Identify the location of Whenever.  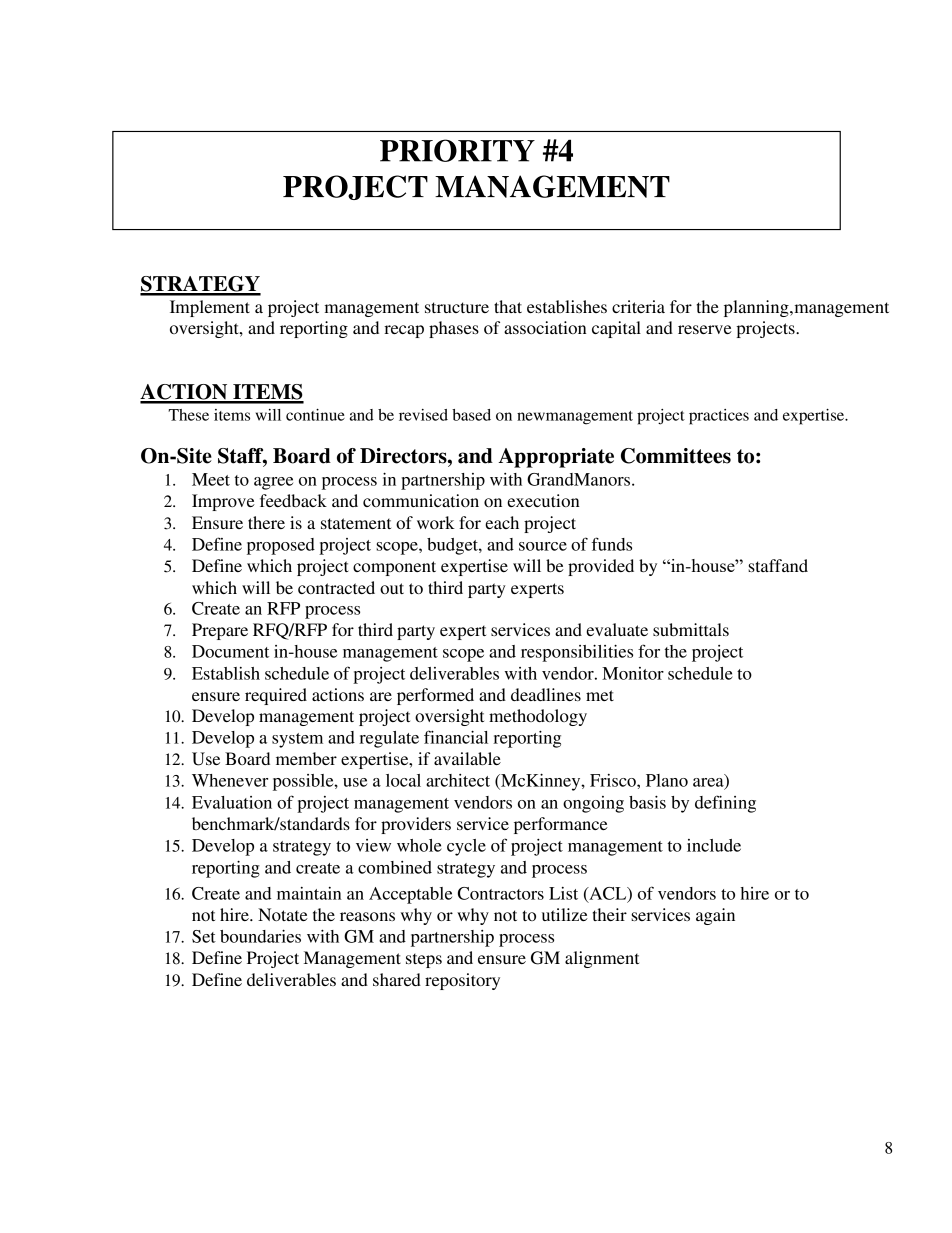
(230, 780).
